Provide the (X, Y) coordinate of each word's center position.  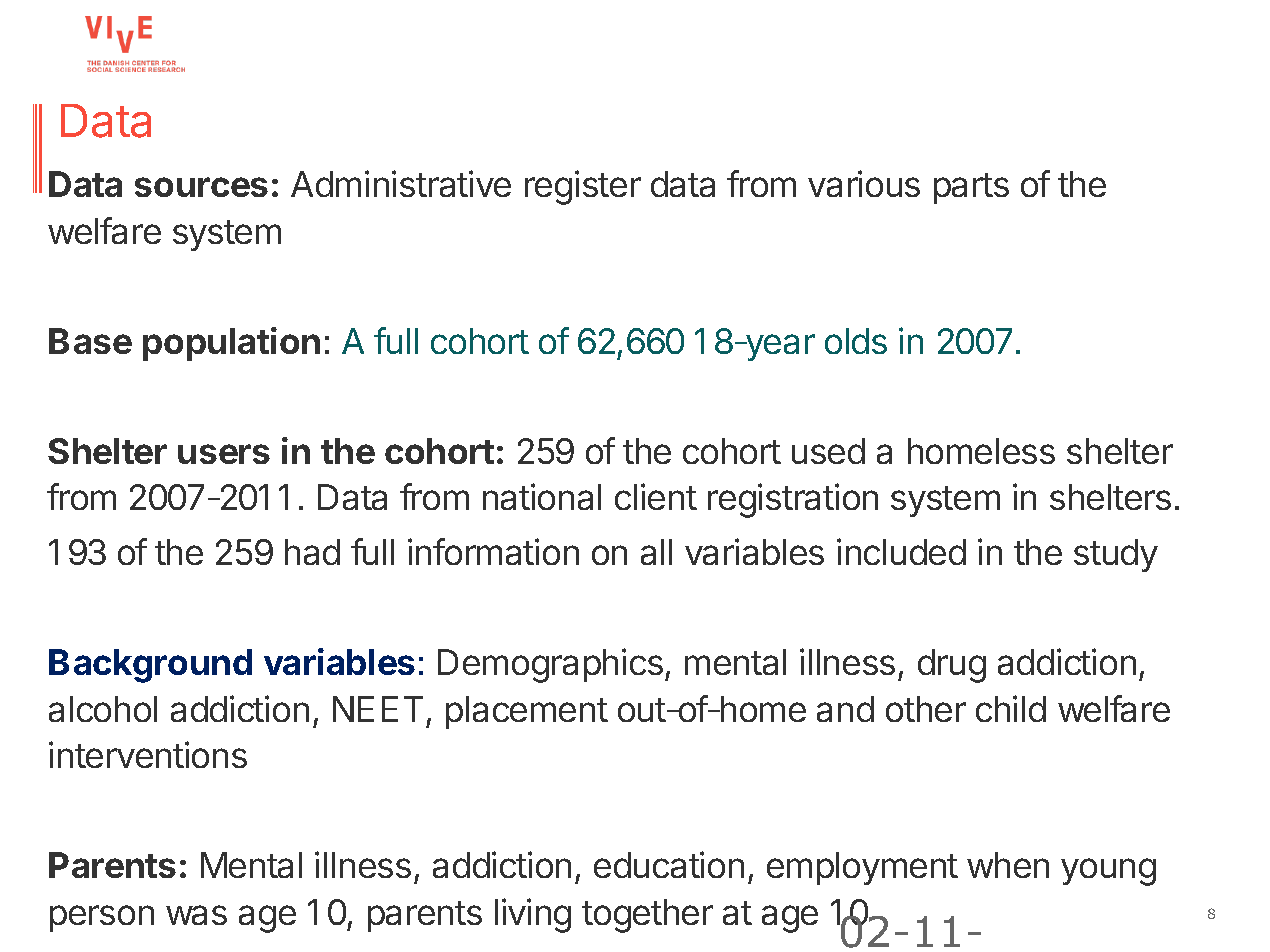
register (583, 187)
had (312, 552)
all (656, 552)
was (196, 915)
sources (201, 187)
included (901, 551)
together (647, 916)
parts (971, 188)
